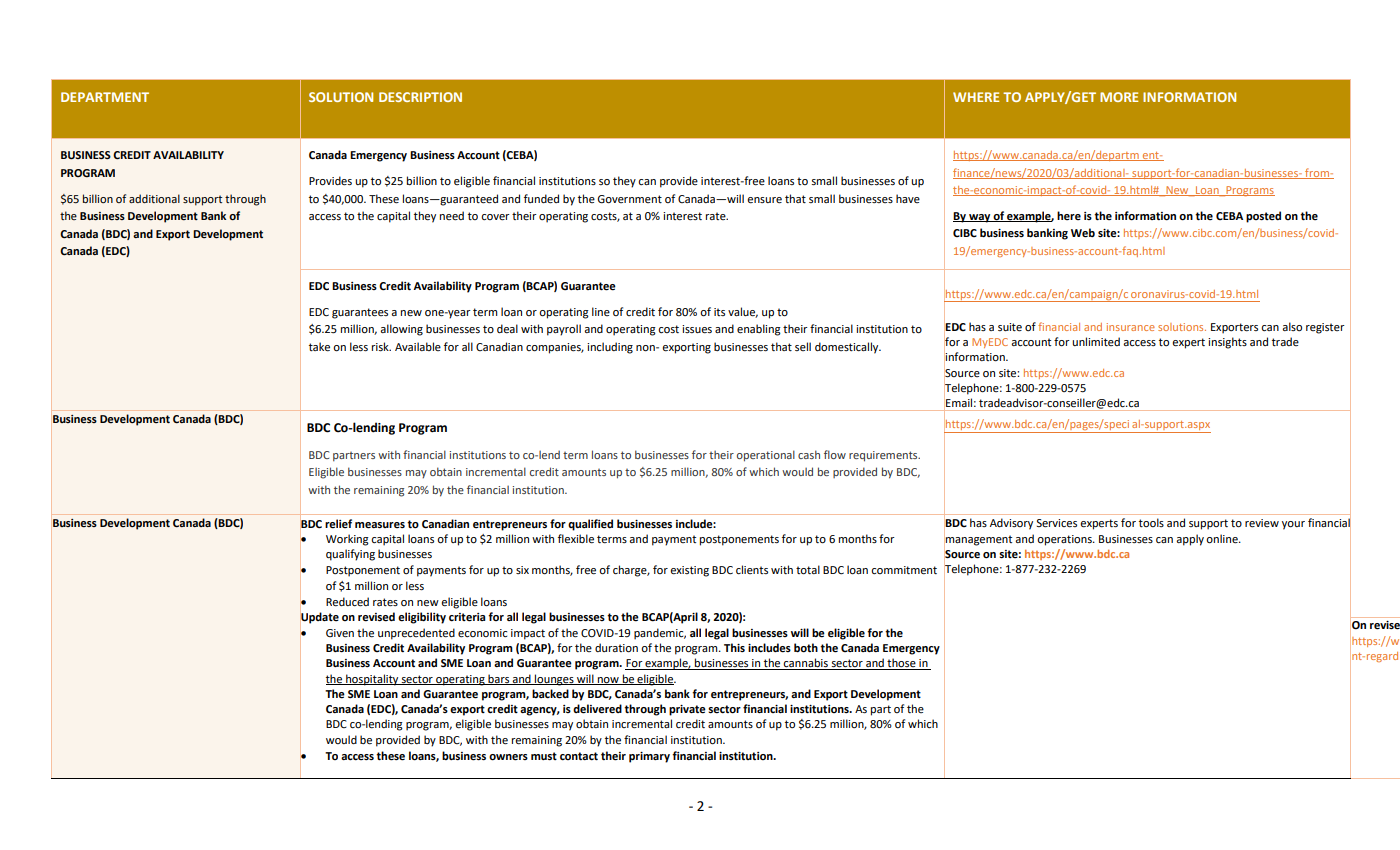 Image resolution: width=1400 pixels, height=850 pixels. Describe the element at coordinates (808, 570) in the document. I see `total` at that location.
